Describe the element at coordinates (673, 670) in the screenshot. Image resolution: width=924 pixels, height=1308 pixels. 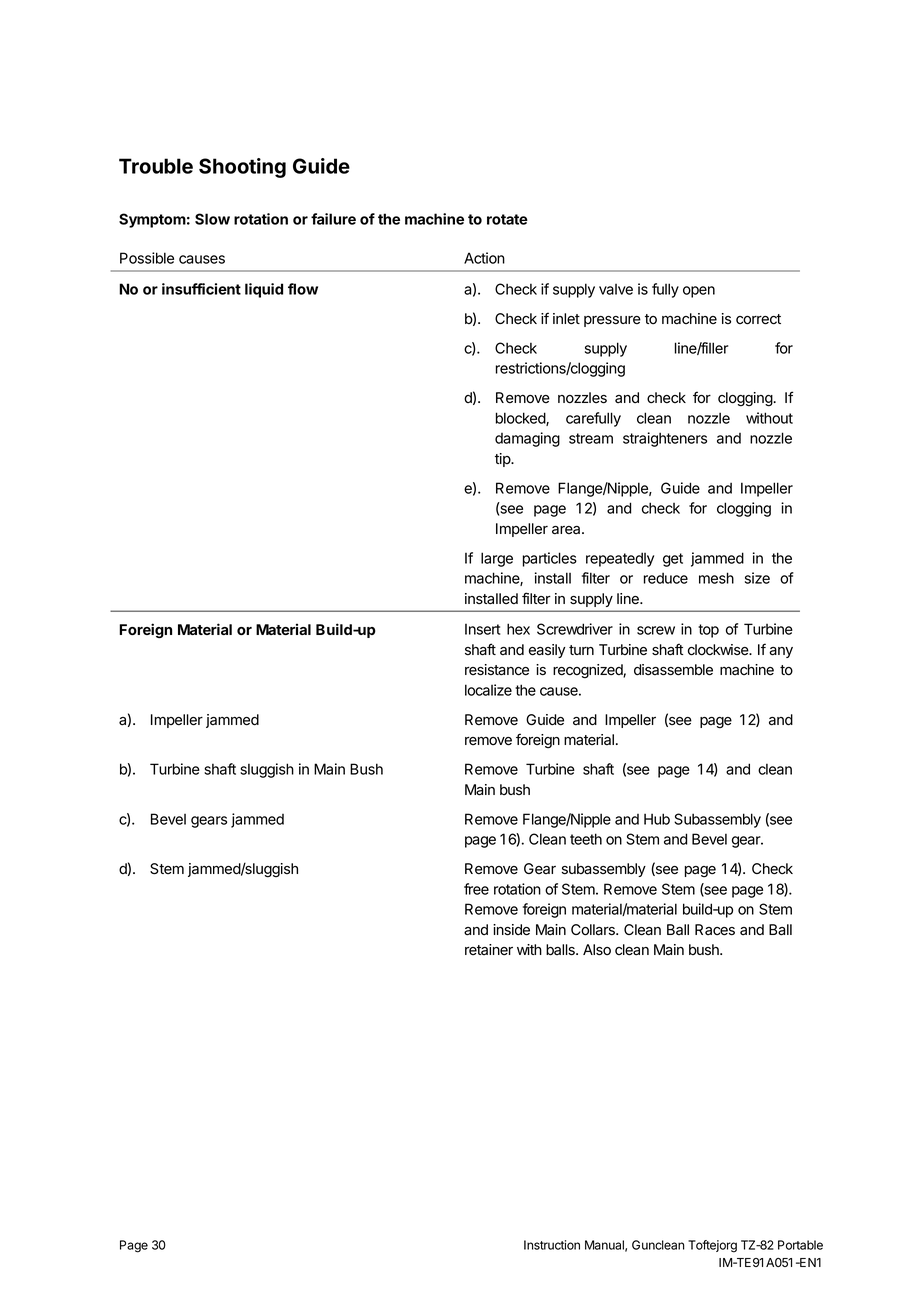
I see `disassemble` at that location.
